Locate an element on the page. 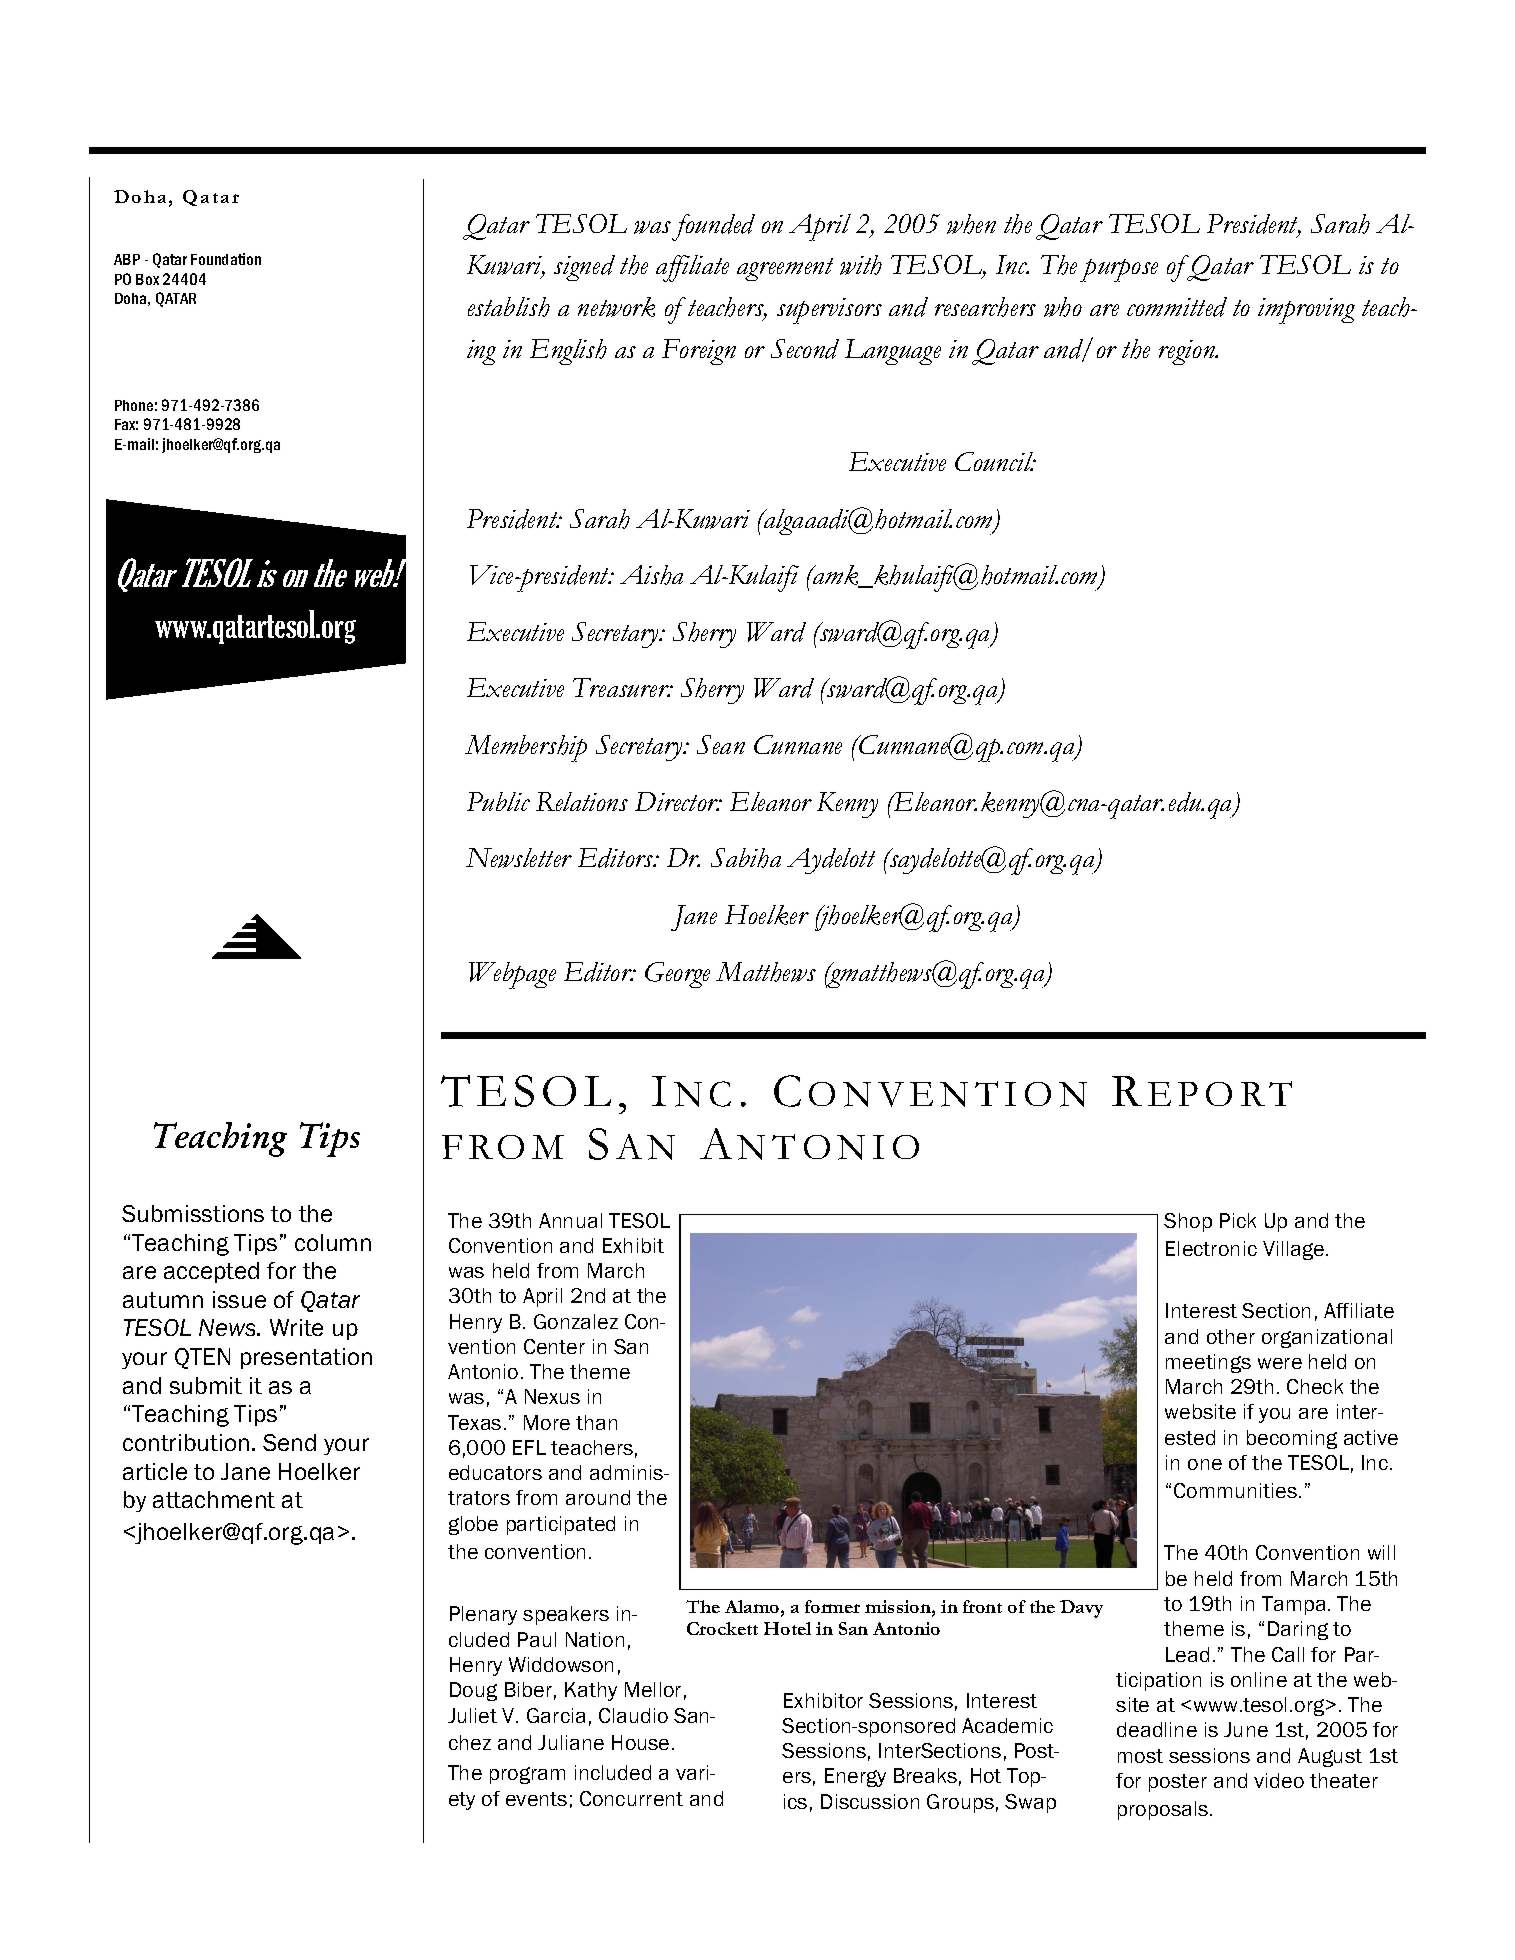  Webpage is located at coordinates (512, 975).
